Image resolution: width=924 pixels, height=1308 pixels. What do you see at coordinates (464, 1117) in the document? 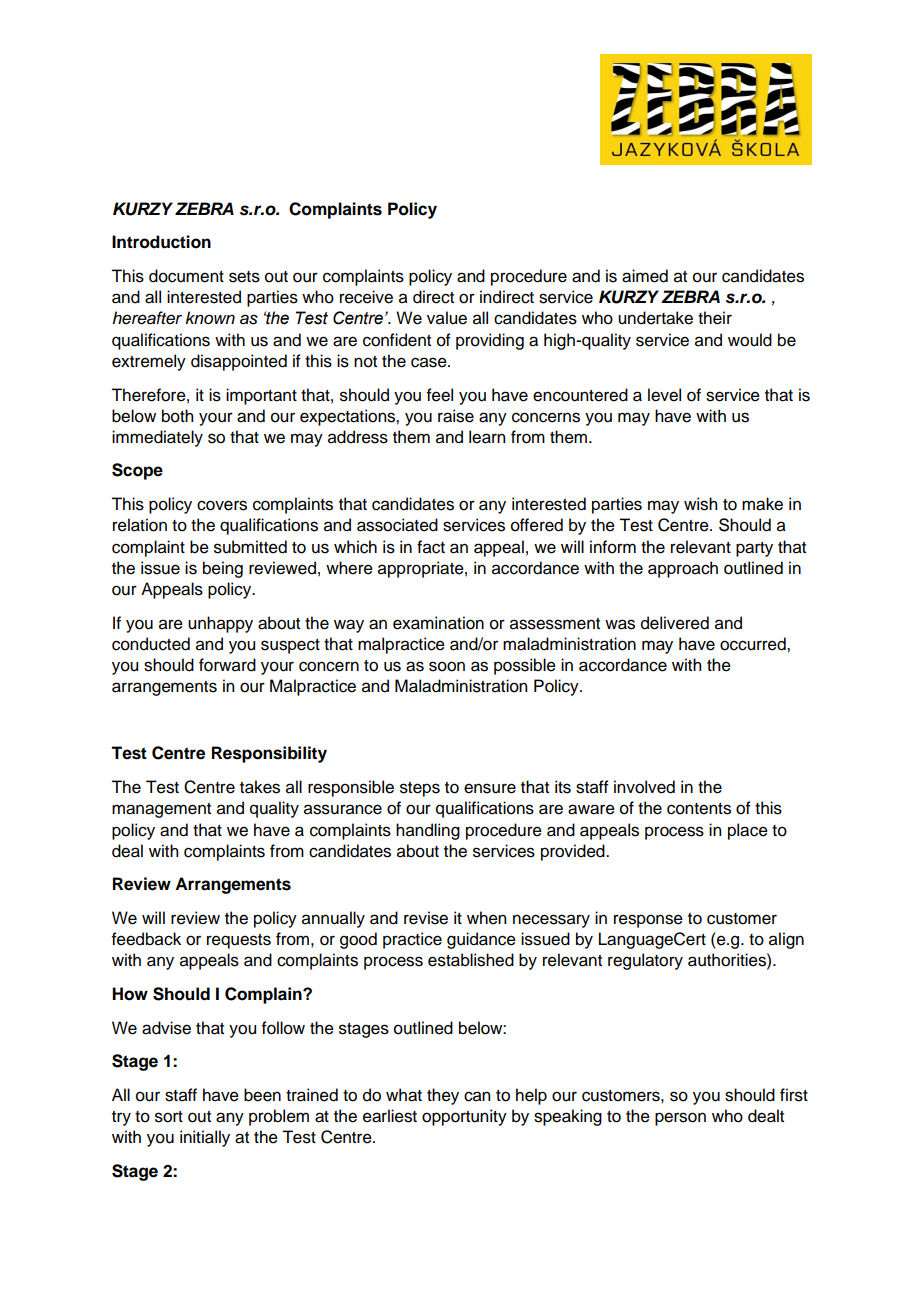
I see `opportunity` at bounding box center [464, 1117].
